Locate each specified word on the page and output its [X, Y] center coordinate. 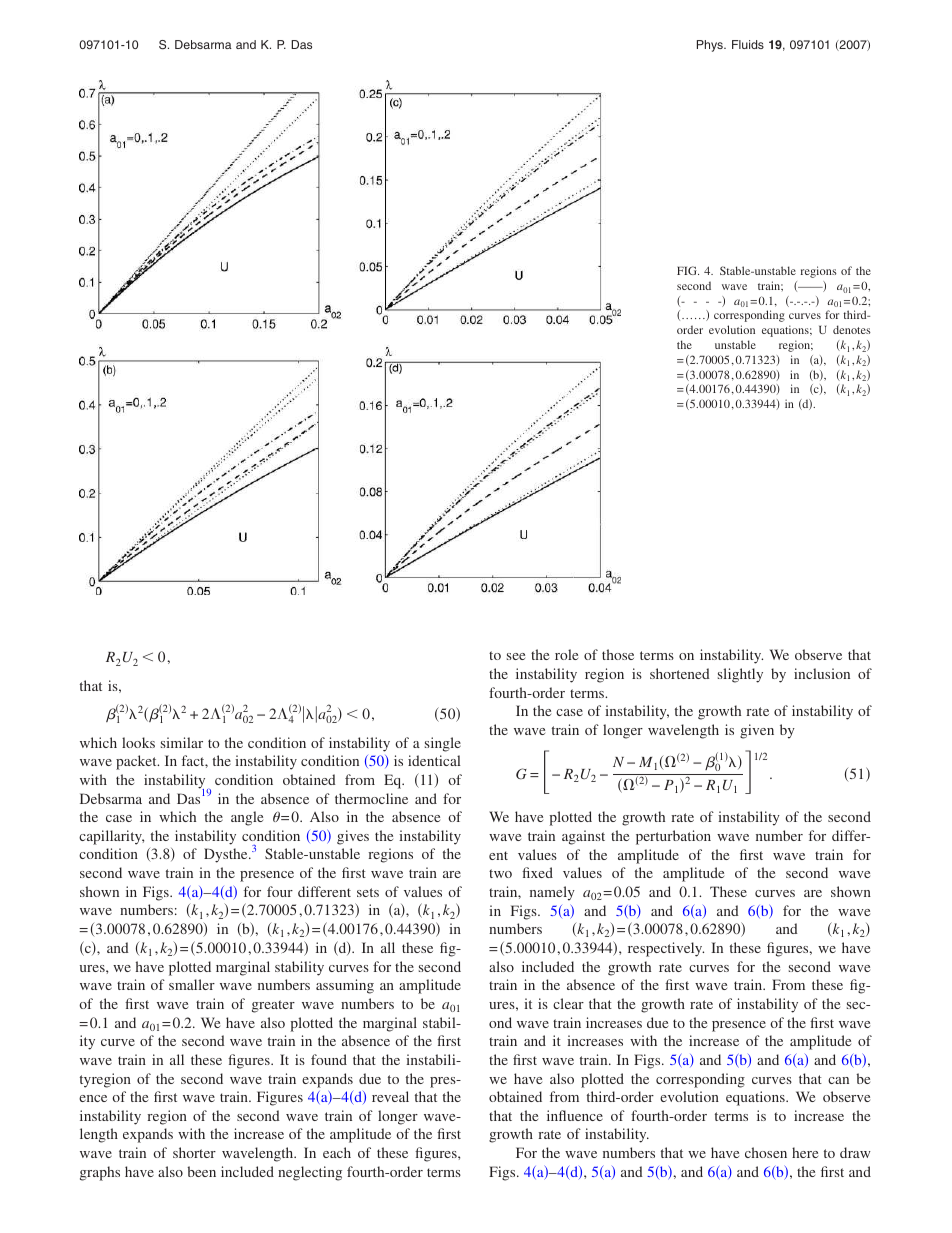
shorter [194, 1152]
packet [137, 762]
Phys [711, 46]
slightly [740, 675]
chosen [766, 1152]
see [516, 656]
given [757, 731]
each [337, 1152]
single [443, 744]
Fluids [748, 44]
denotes [852, 329]
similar [182, 742]
